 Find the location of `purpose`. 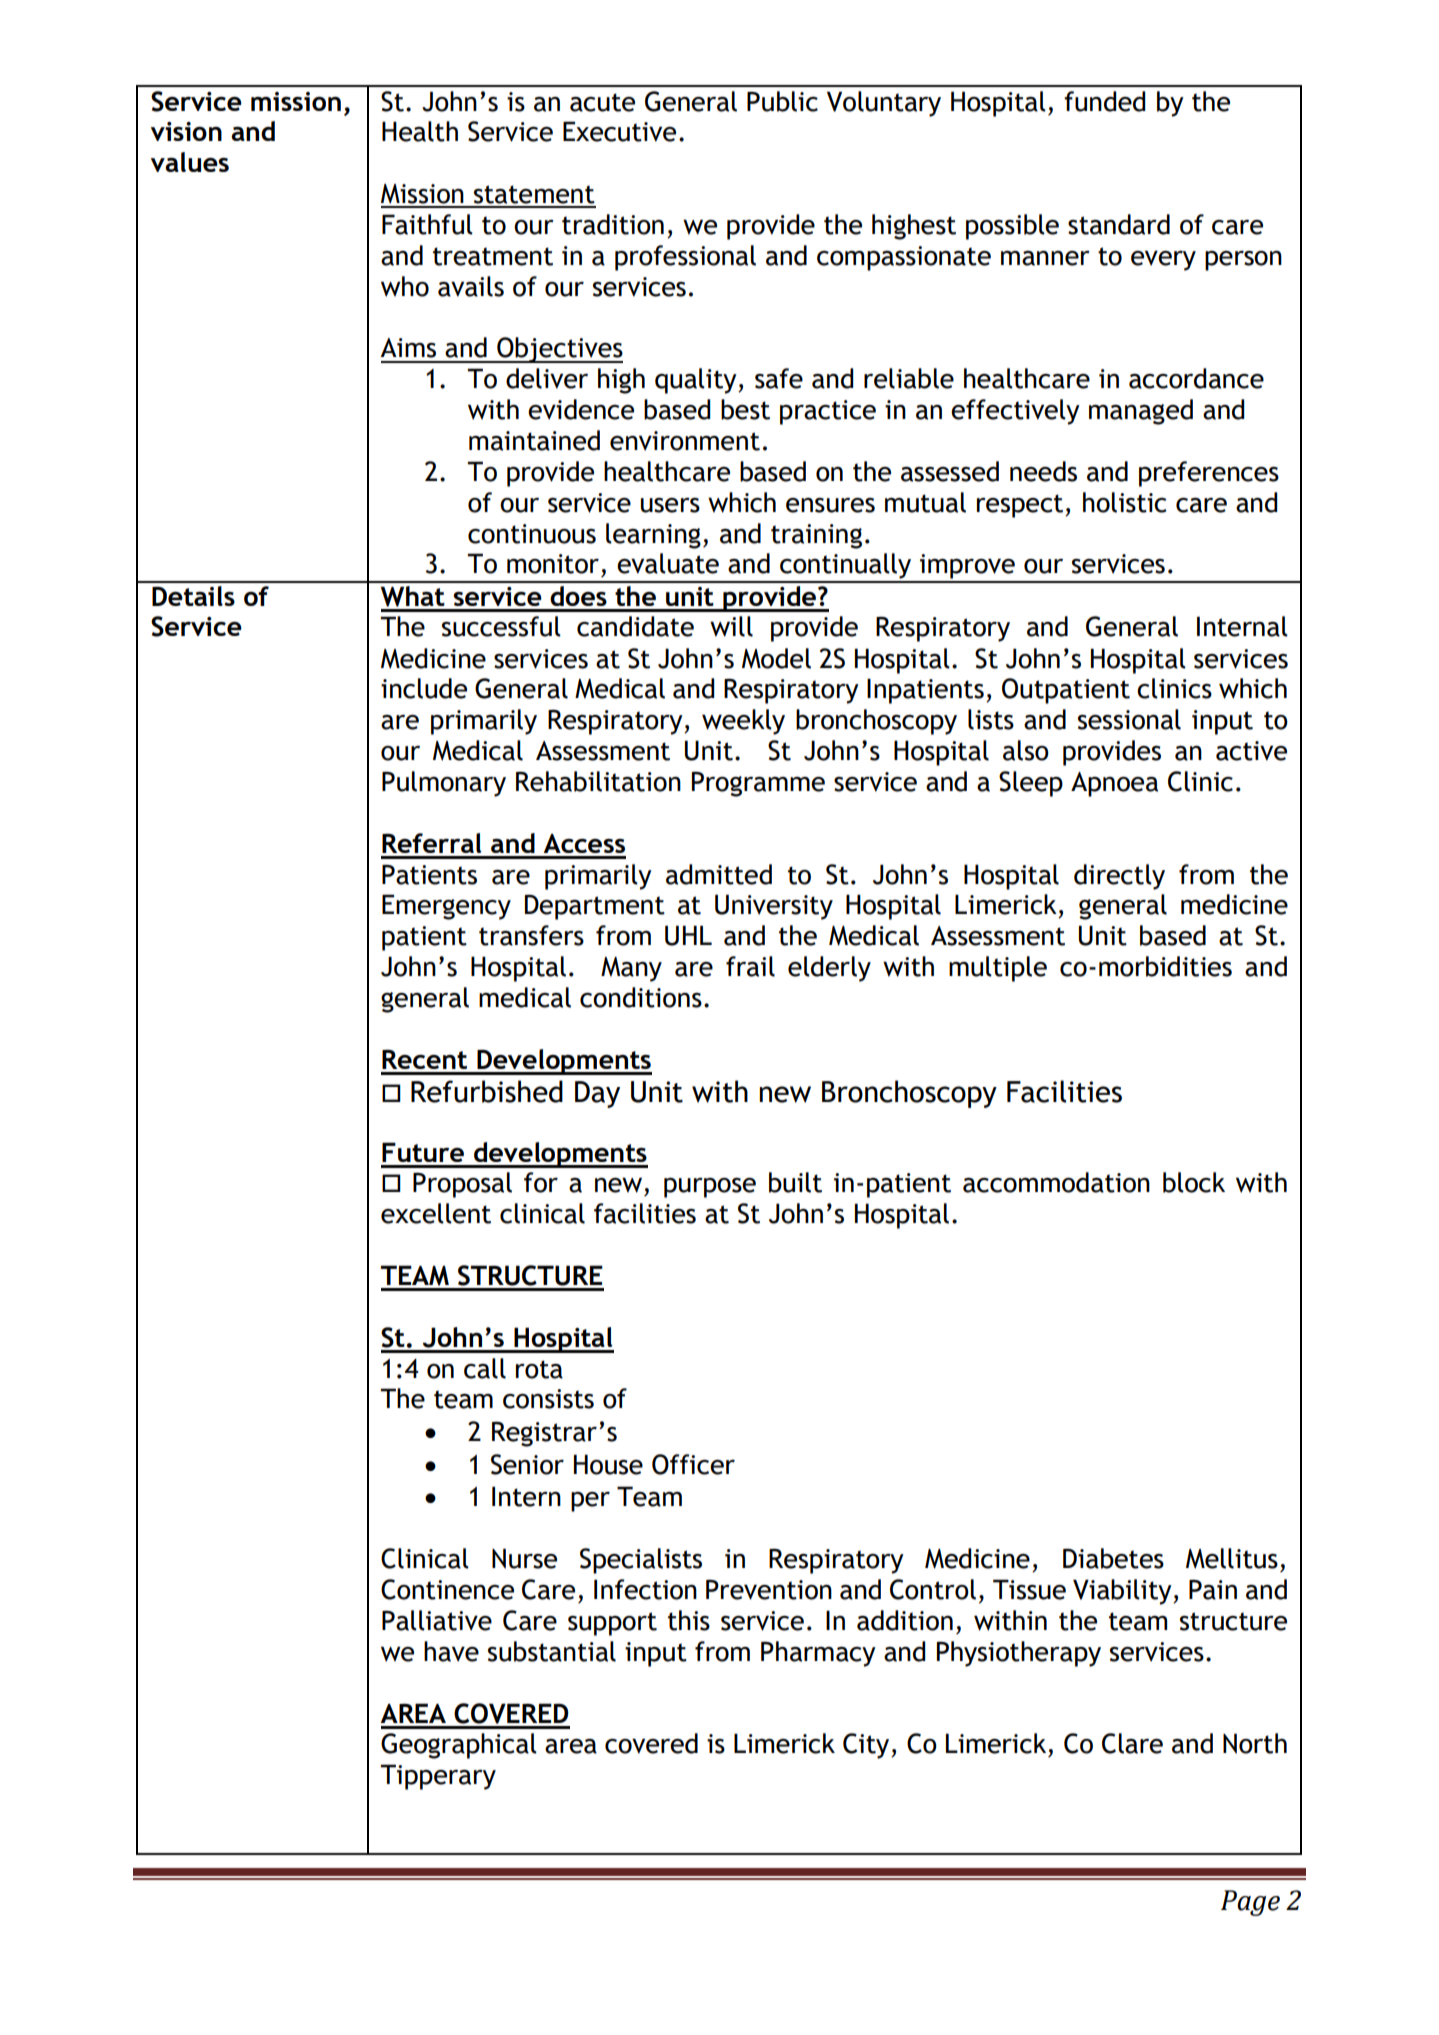

purpose is located at coordinates (710, 1188).
